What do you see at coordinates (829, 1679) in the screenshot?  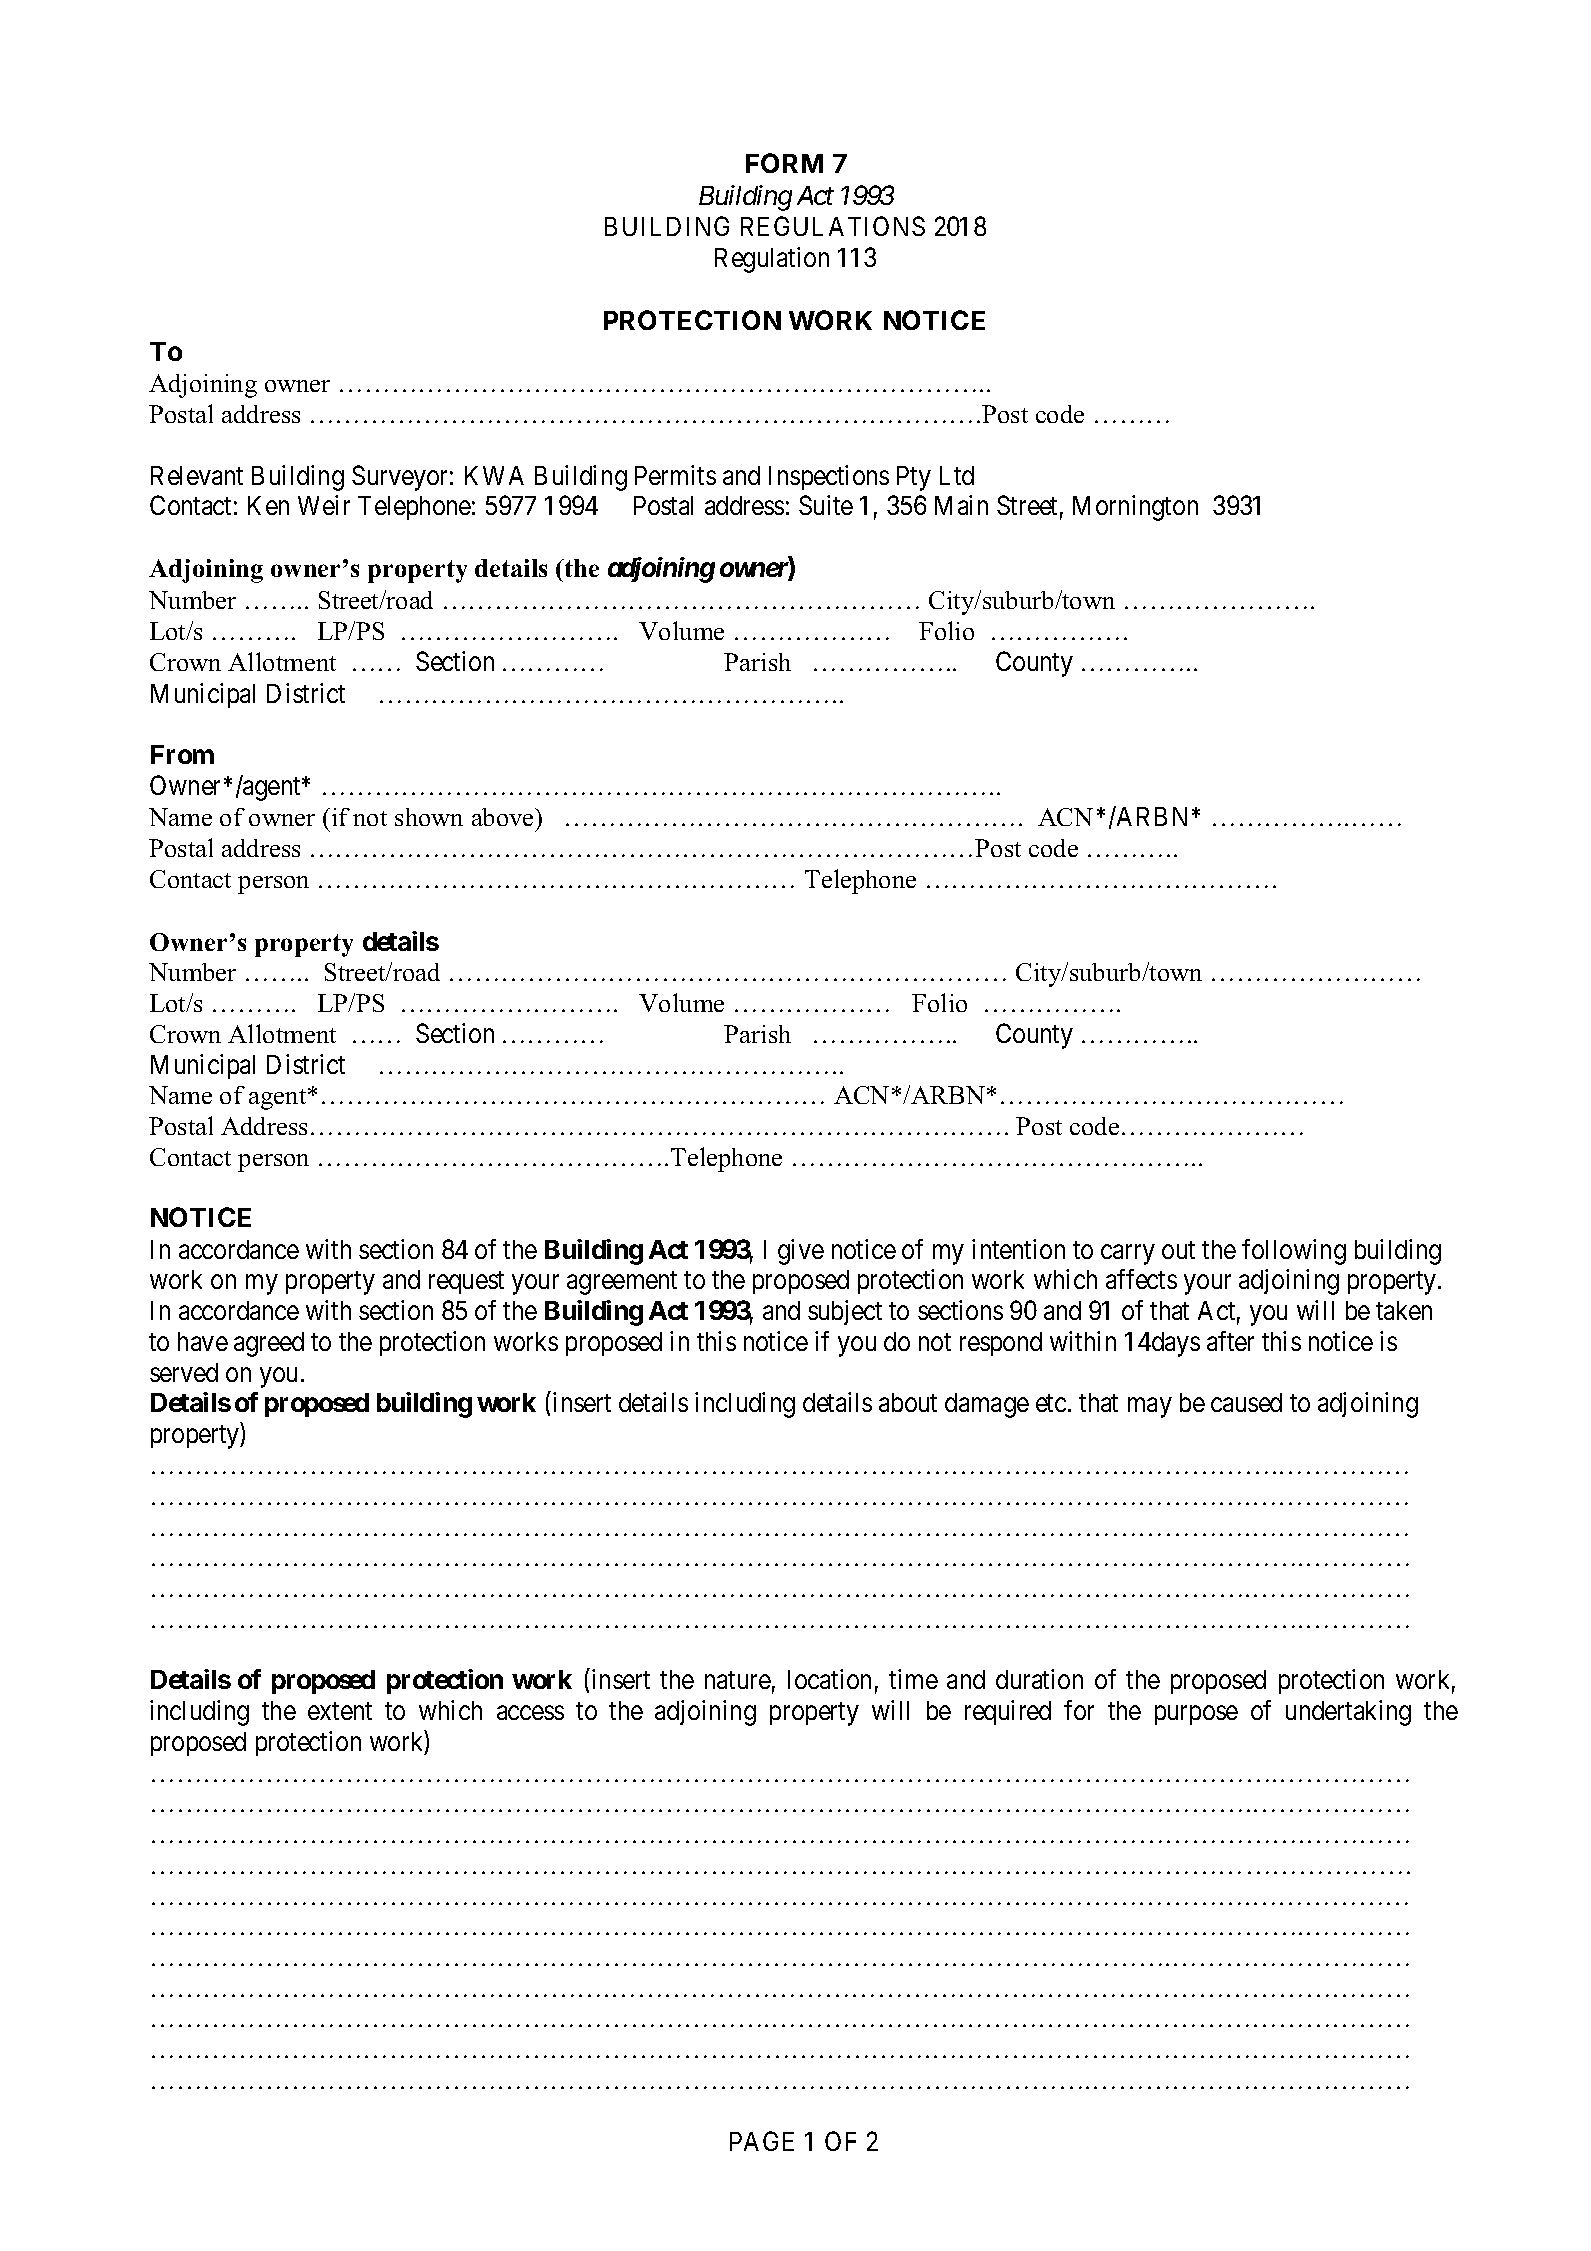 I see `location` at bounding box center [829, 1679].
